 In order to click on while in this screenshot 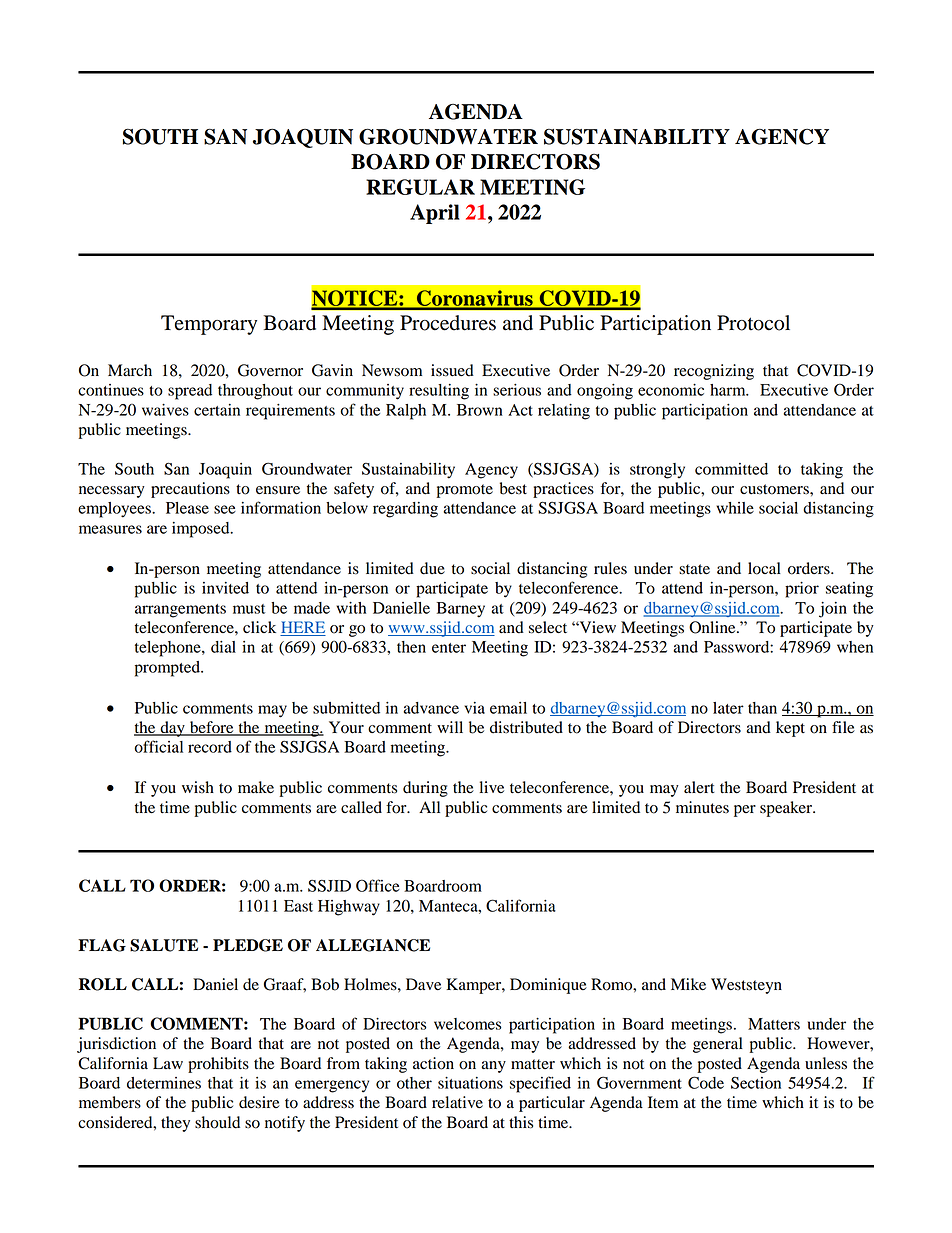, I will do `click(735, 508)`.
